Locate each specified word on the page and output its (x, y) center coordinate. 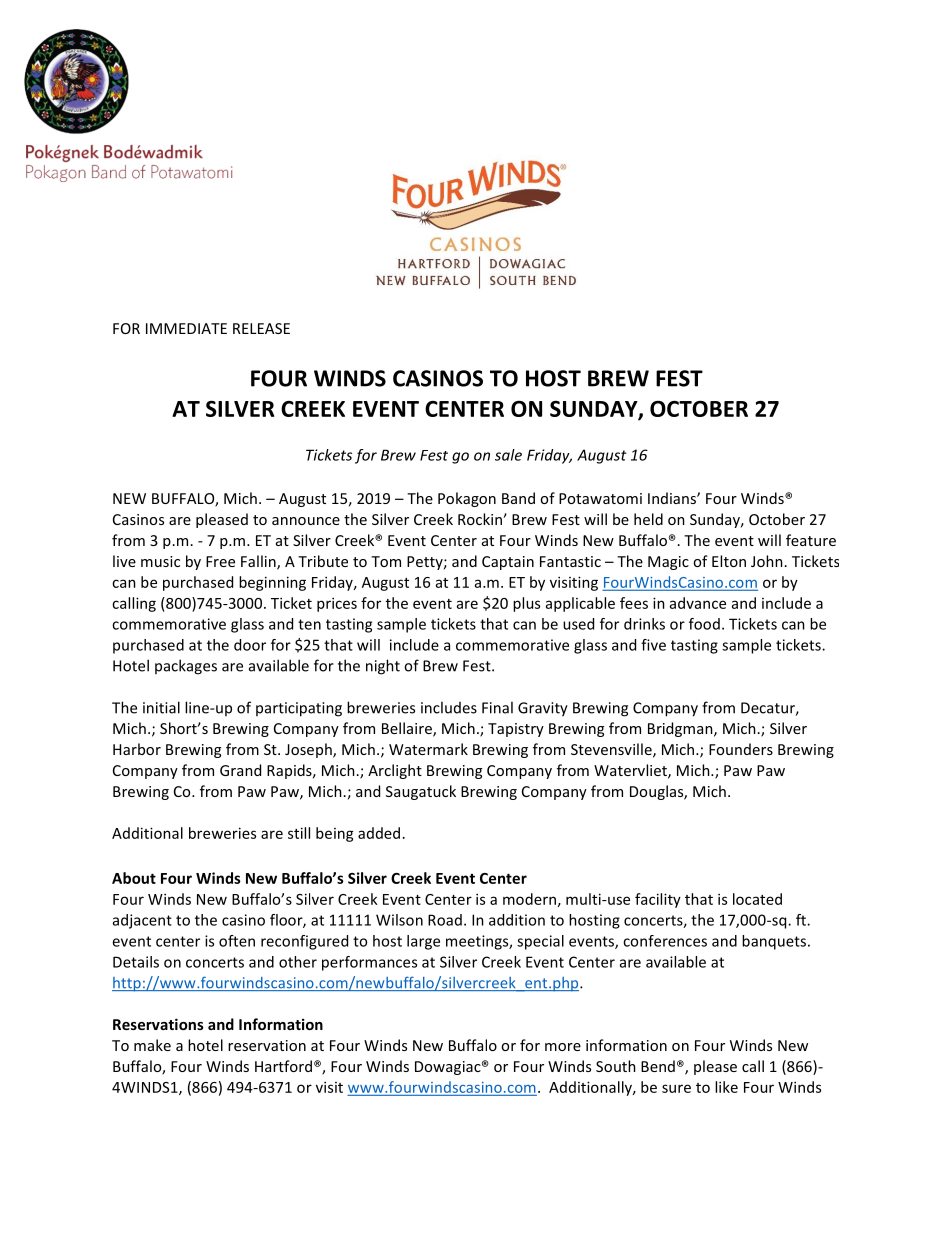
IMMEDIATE (186, 328)
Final (497, 707)
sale (508, 455)
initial (161, 707)
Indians (673, 498)
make (152, 1045)
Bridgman (681, 729)
